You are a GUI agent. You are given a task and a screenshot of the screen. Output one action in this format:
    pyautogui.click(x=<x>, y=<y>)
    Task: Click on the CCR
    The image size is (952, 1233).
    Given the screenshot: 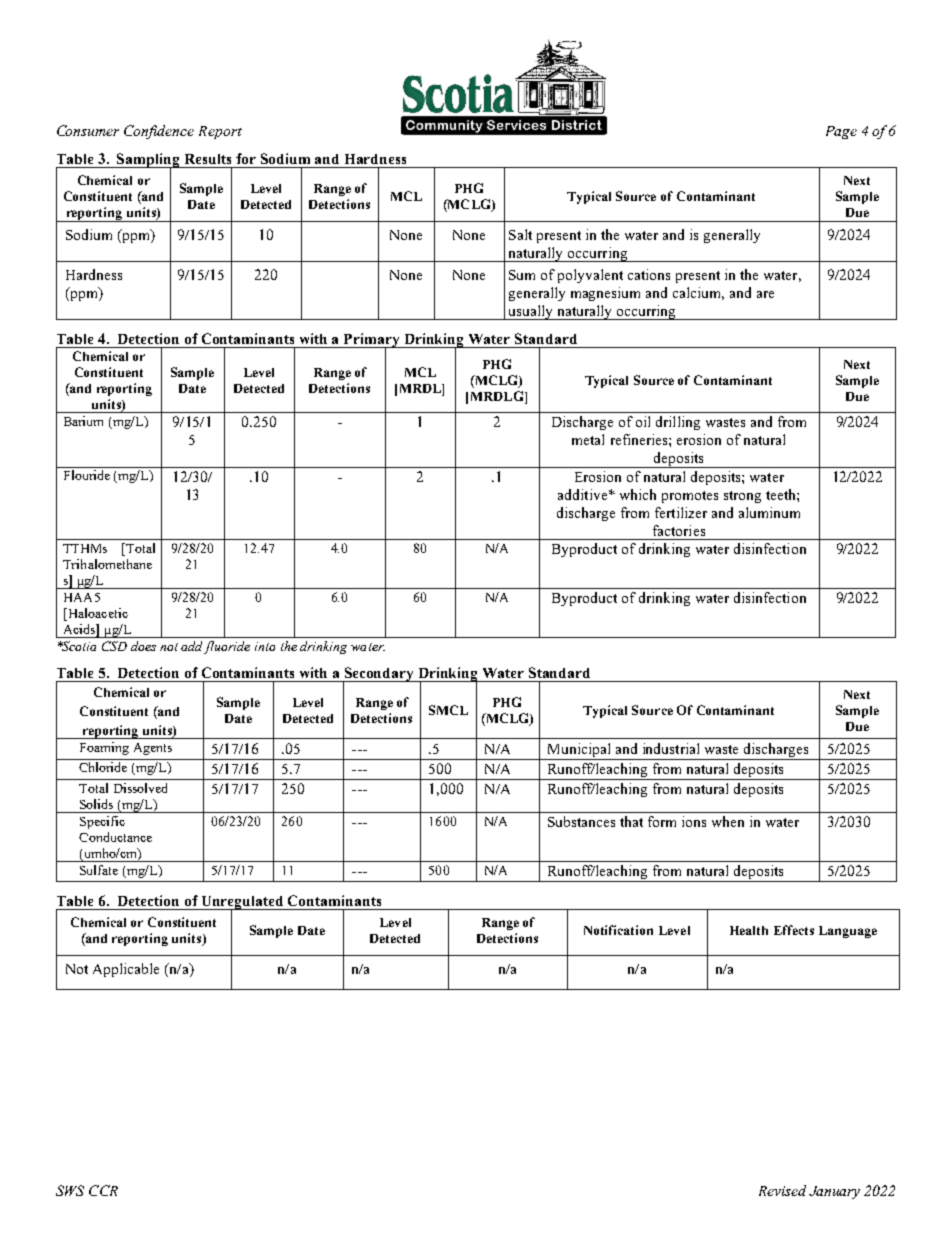 What is the action you would take?
    pyautogui.click(x=103, y=1190)
